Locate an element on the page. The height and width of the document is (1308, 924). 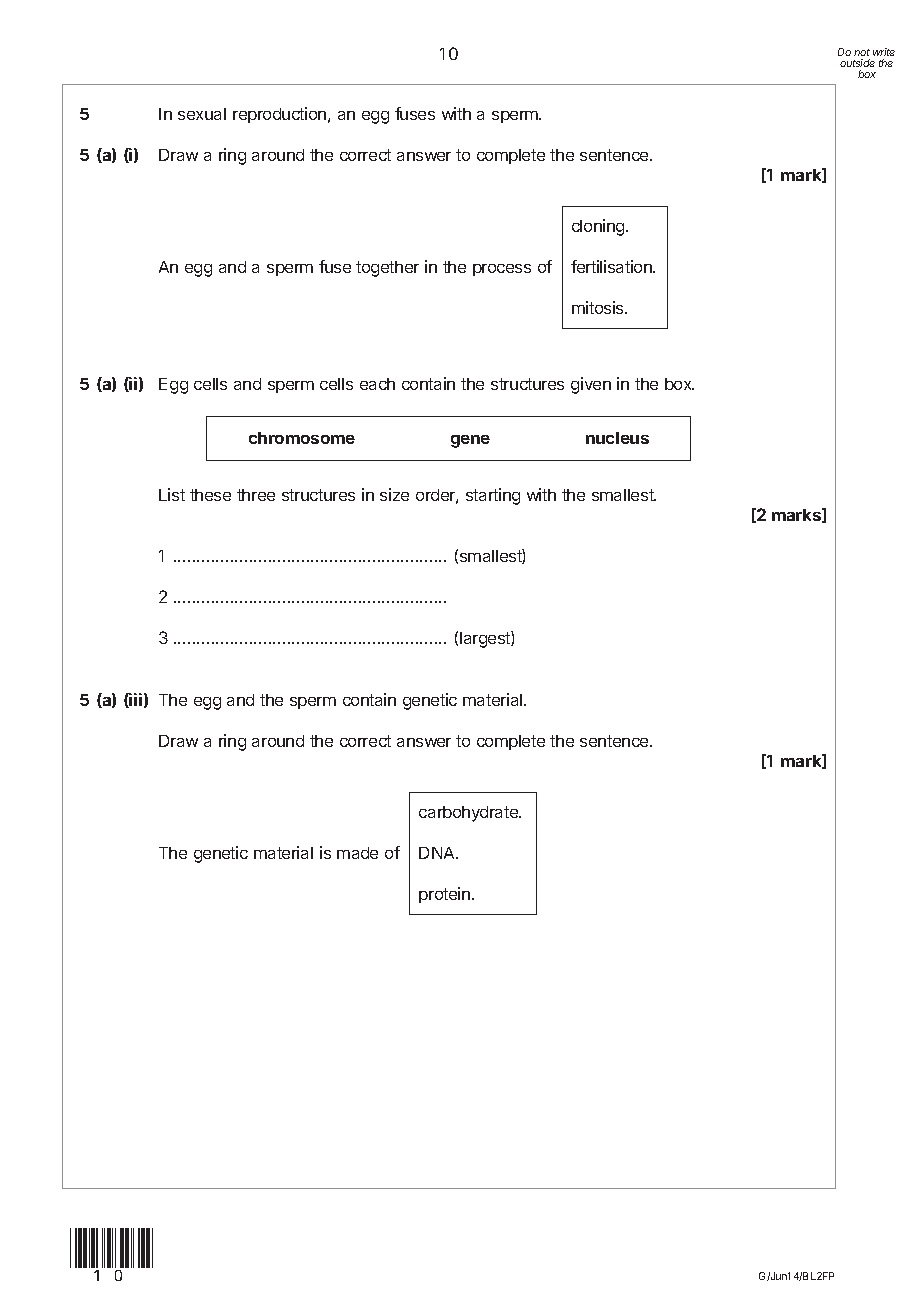
these is located at coordinates (210, 495).
